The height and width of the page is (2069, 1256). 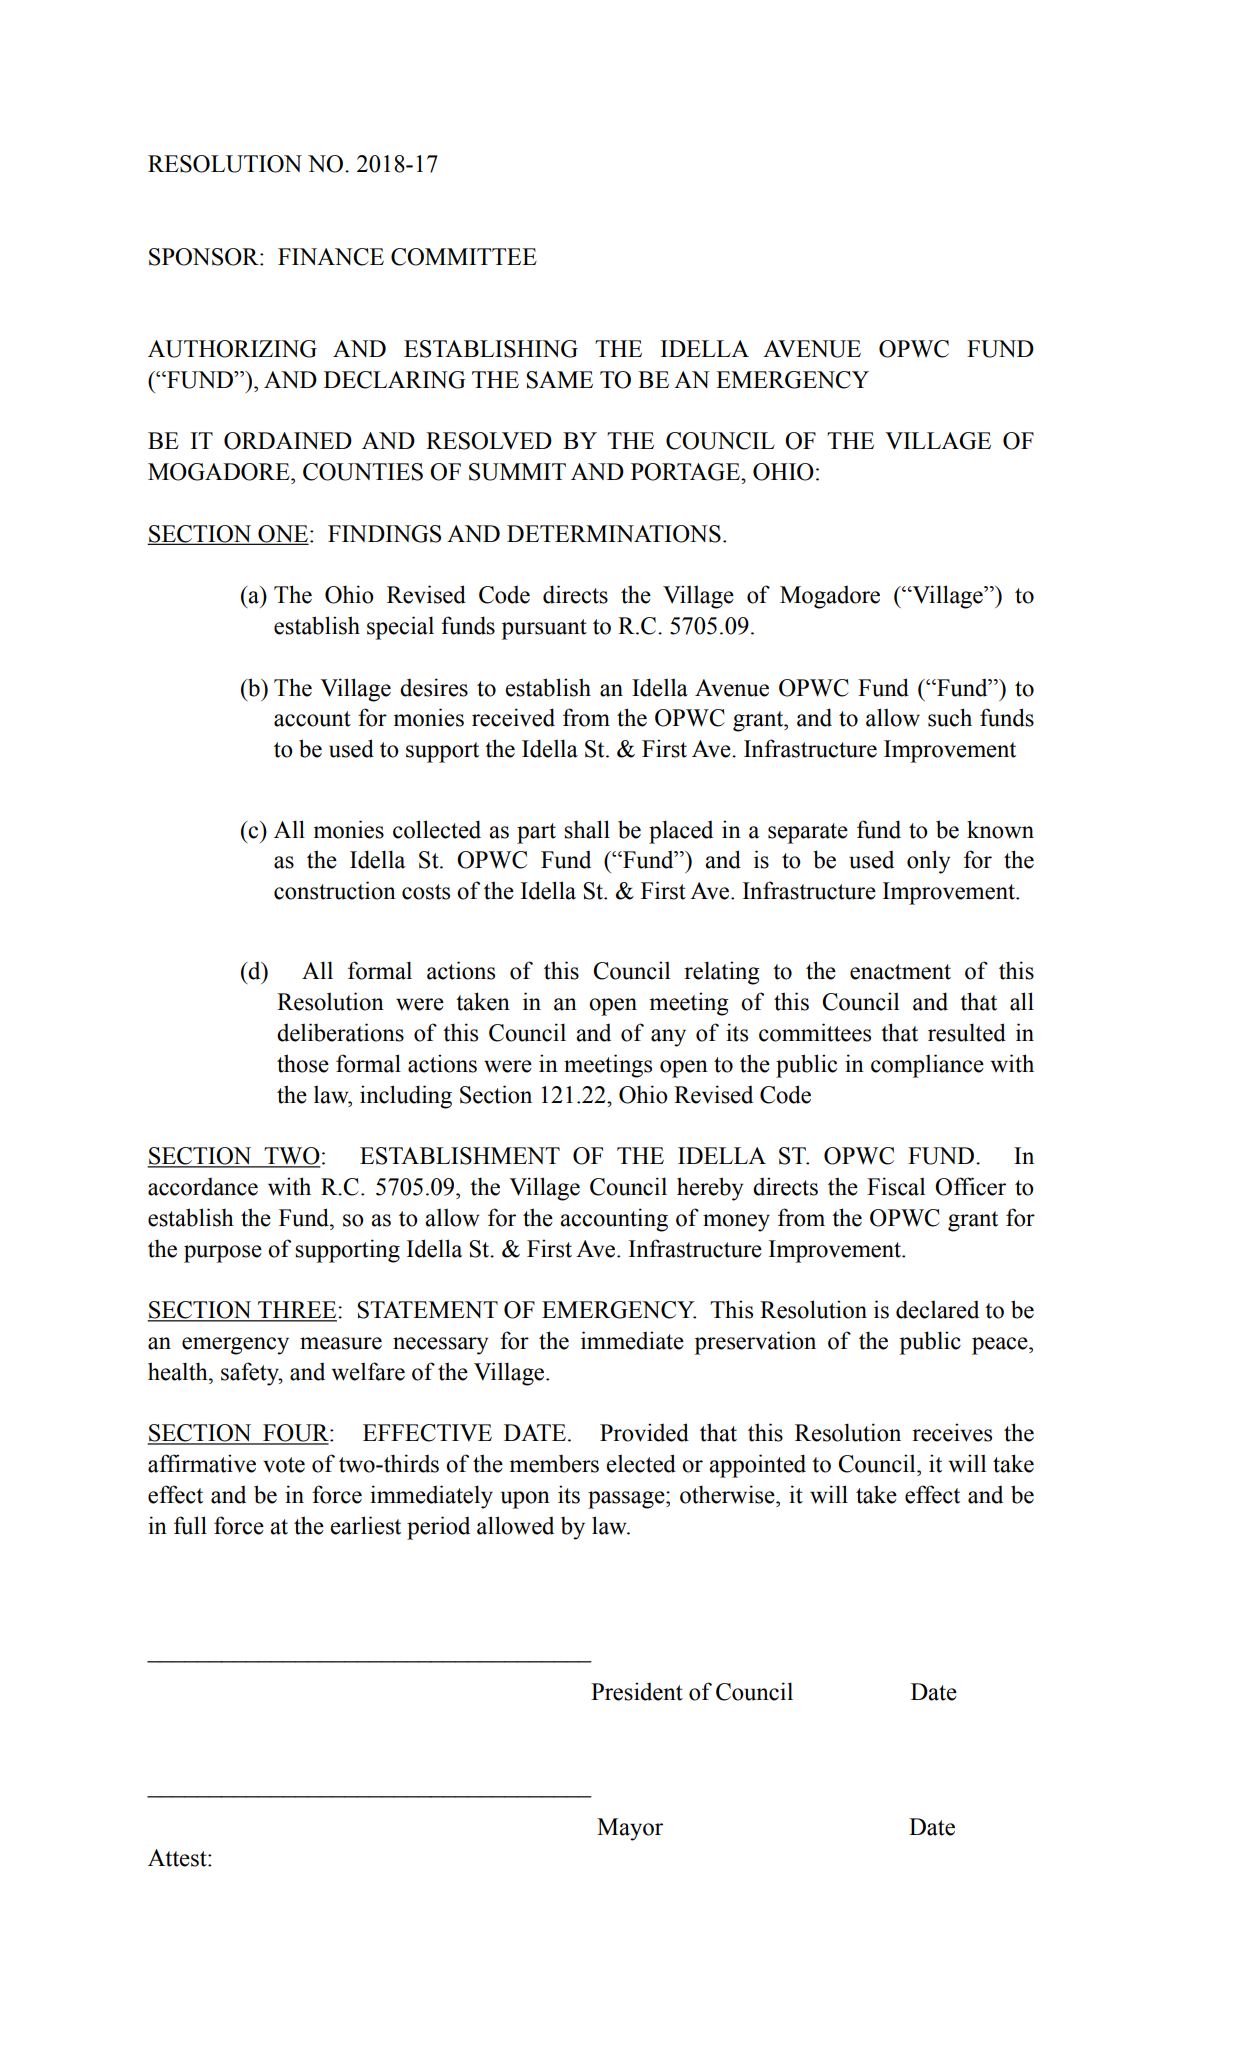 I want to click on any, so click(x=668, y=1038).
